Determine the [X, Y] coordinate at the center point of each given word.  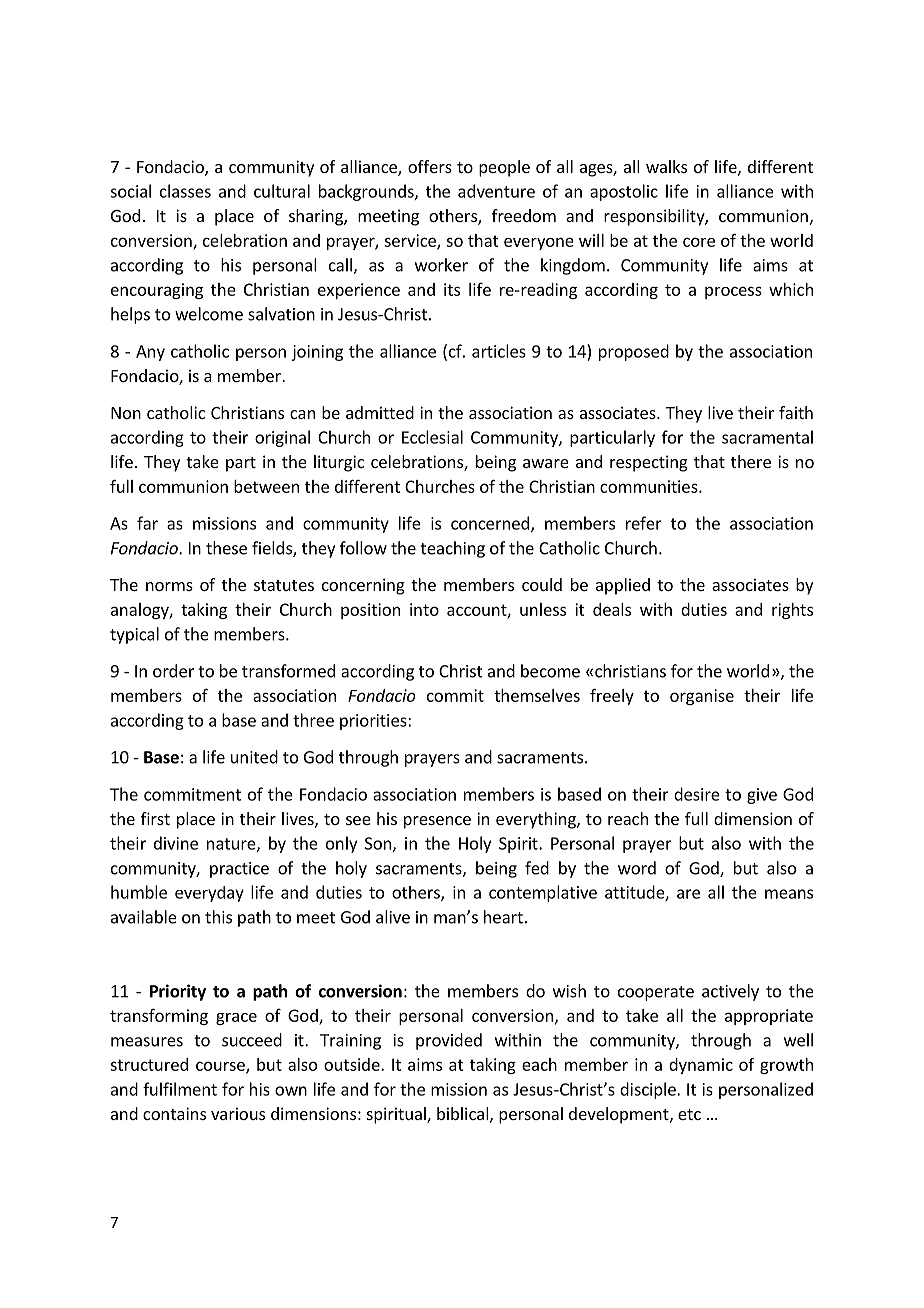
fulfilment [180, 1089]
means [789, 894]
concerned [490, 523]
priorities [374, 722]
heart [503, 917]
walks [666, 166]
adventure [496, 191]
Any [150, 353]
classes [185, 191]
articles [499, 351]
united [254, 757]
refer [644, 523]
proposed [634, 352]
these [226, 548]
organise [702, 697]
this [218, 917]
